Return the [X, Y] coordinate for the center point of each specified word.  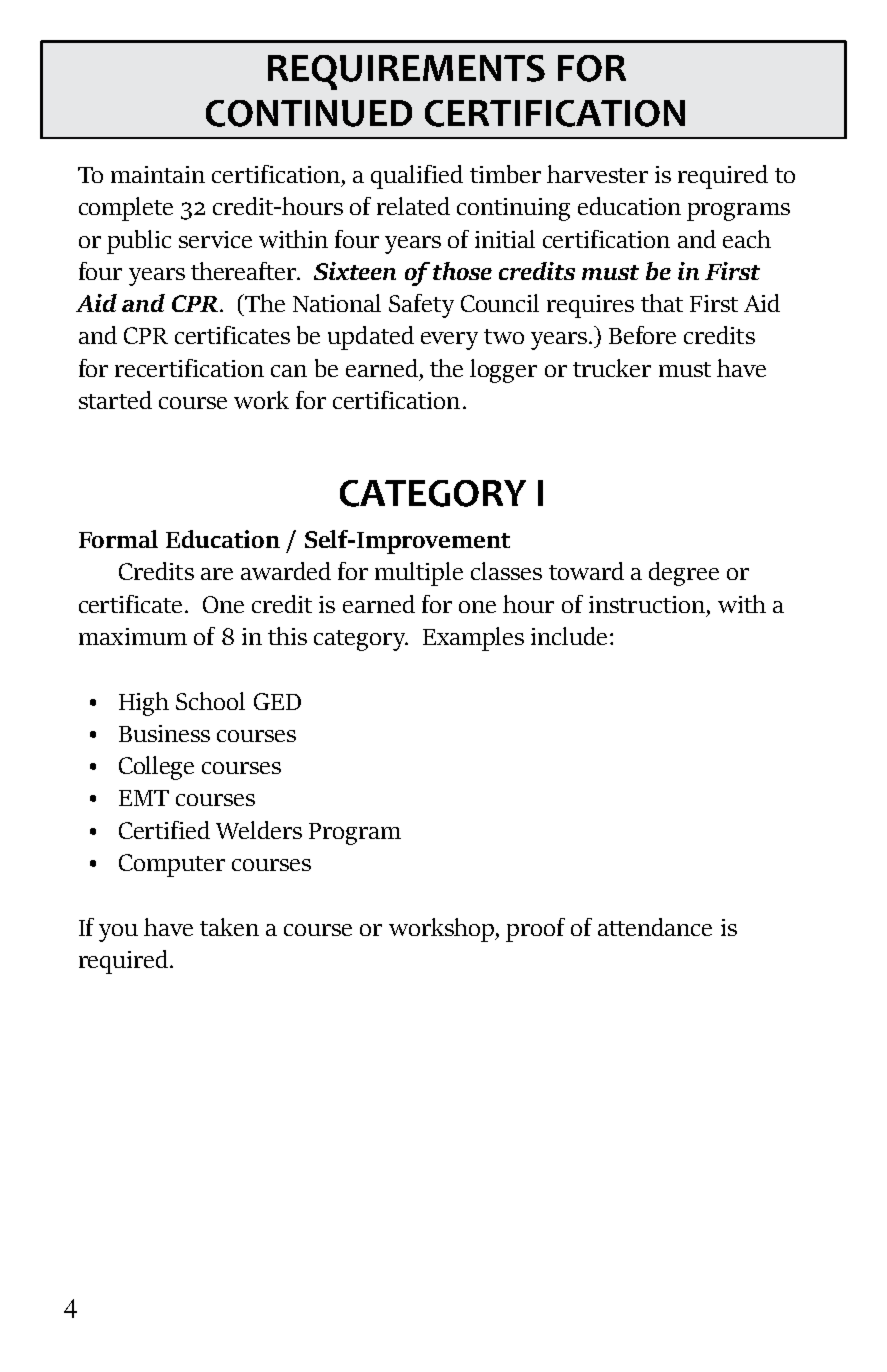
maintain [158, 174]
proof [535, 930]
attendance [655, 927]
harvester [597, 174]
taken [229, 927]
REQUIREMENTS [406, 72]
